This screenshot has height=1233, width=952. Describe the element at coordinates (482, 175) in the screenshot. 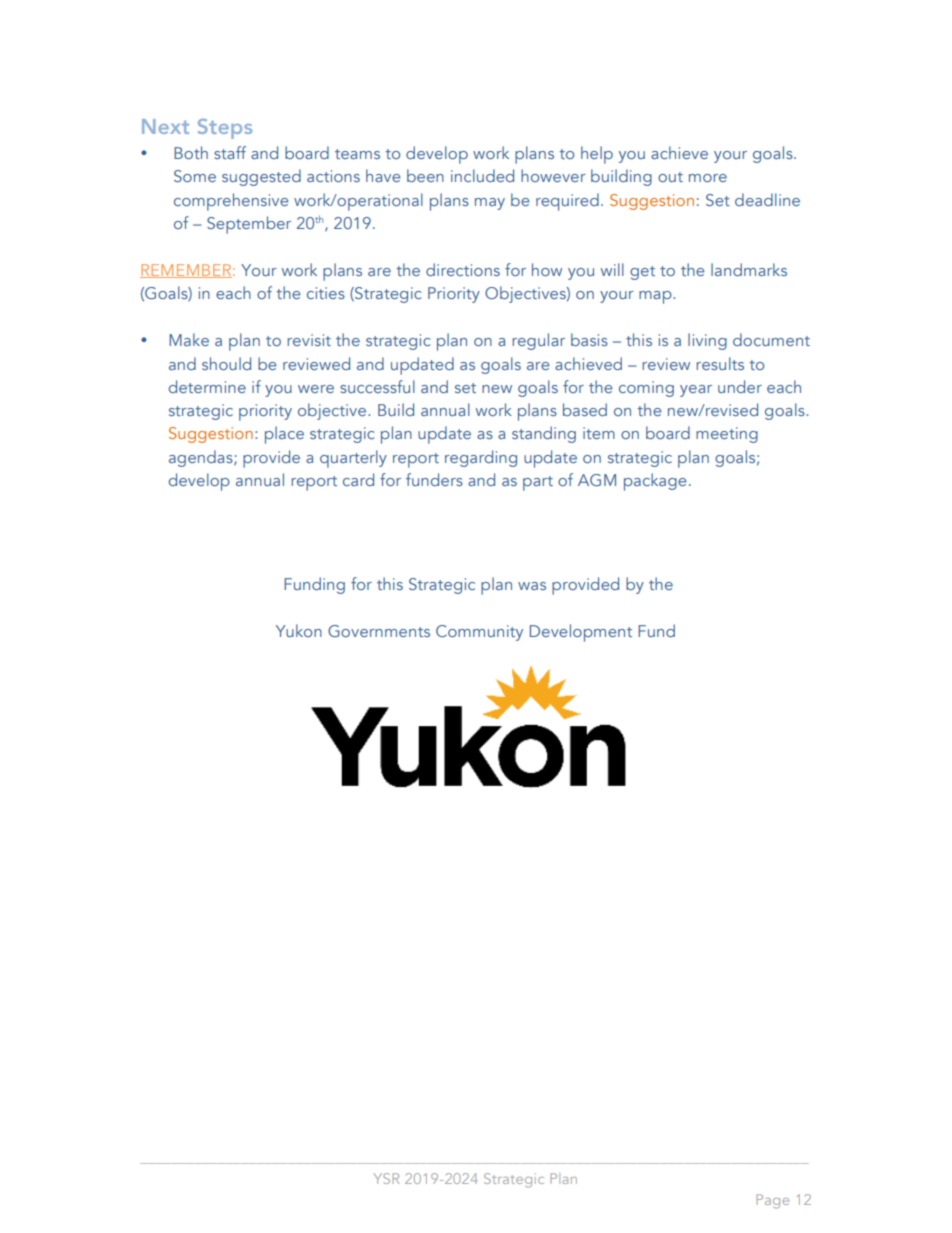

I see `included` at that location.
